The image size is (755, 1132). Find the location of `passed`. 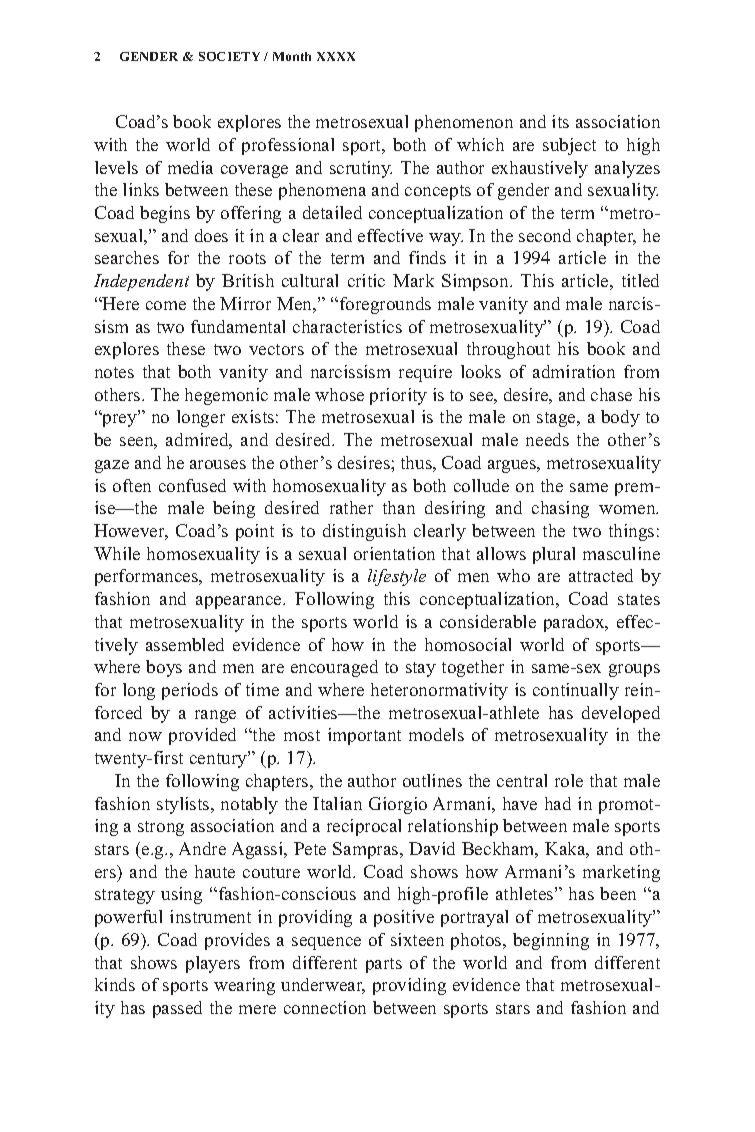

passed is located at coordinates (177, 1009).
